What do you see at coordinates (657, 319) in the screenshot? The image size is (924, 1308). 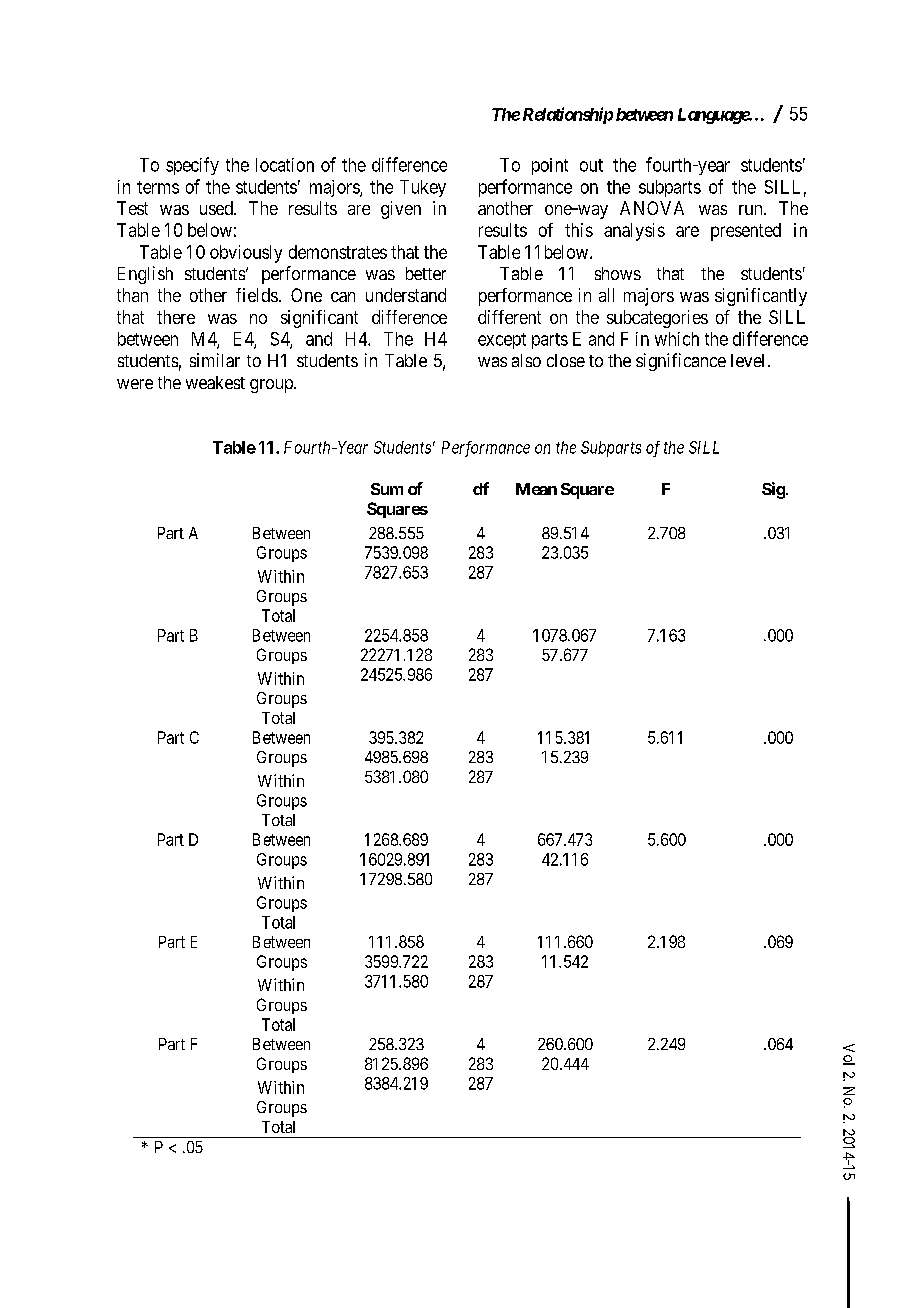 I see `subcategories` at bounding box center [657, 319].
